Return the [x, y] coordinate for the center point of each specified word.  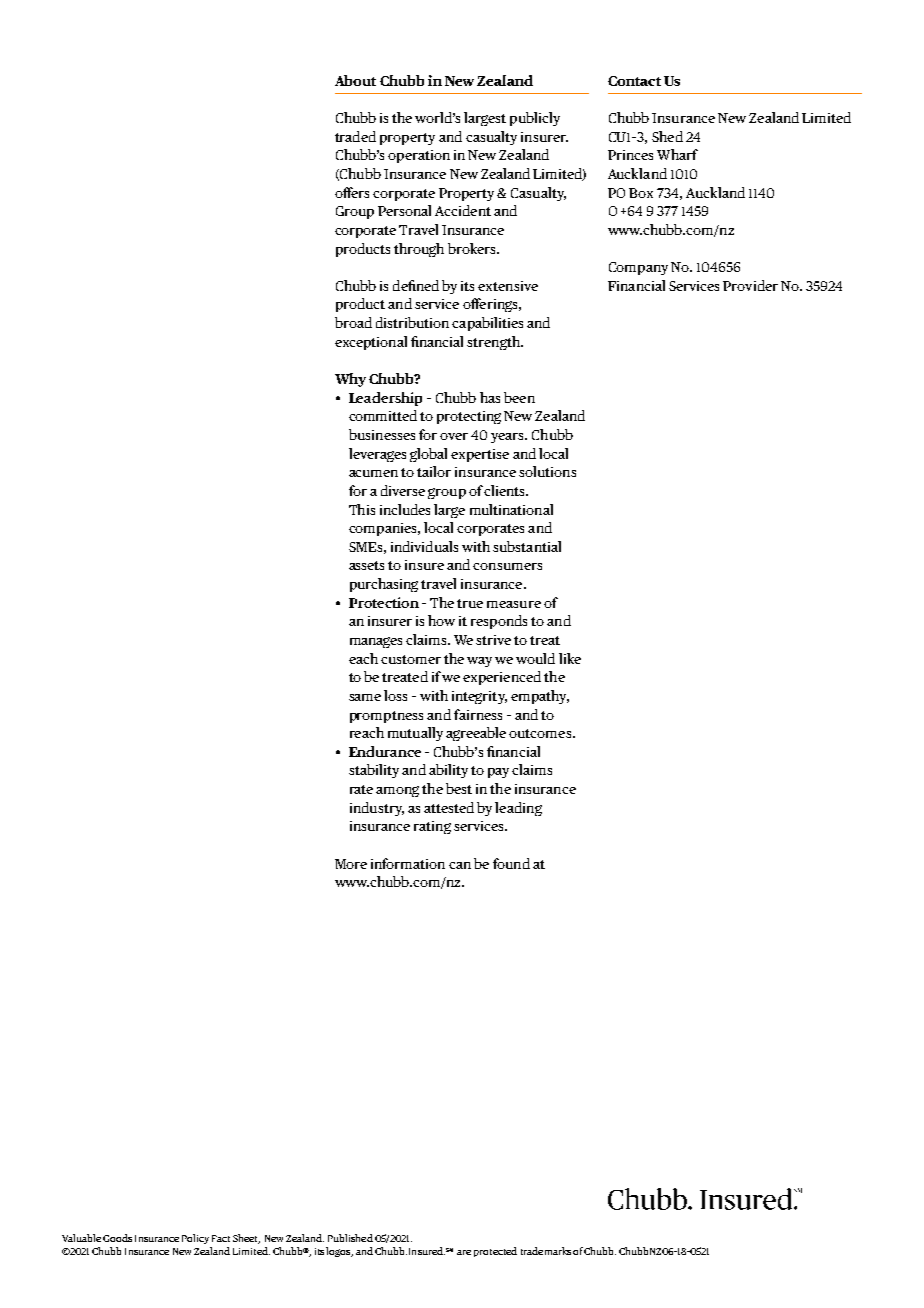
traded [355, 136]
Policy [195, 1239]
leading [518, 809]
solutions [547, 471]
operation [419, 156]
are [464, 1252]
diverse [403, 490]
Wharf [677, 154]
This [362, 509]
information [408, 863]
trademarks [546, 1251]
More [351, 864]
